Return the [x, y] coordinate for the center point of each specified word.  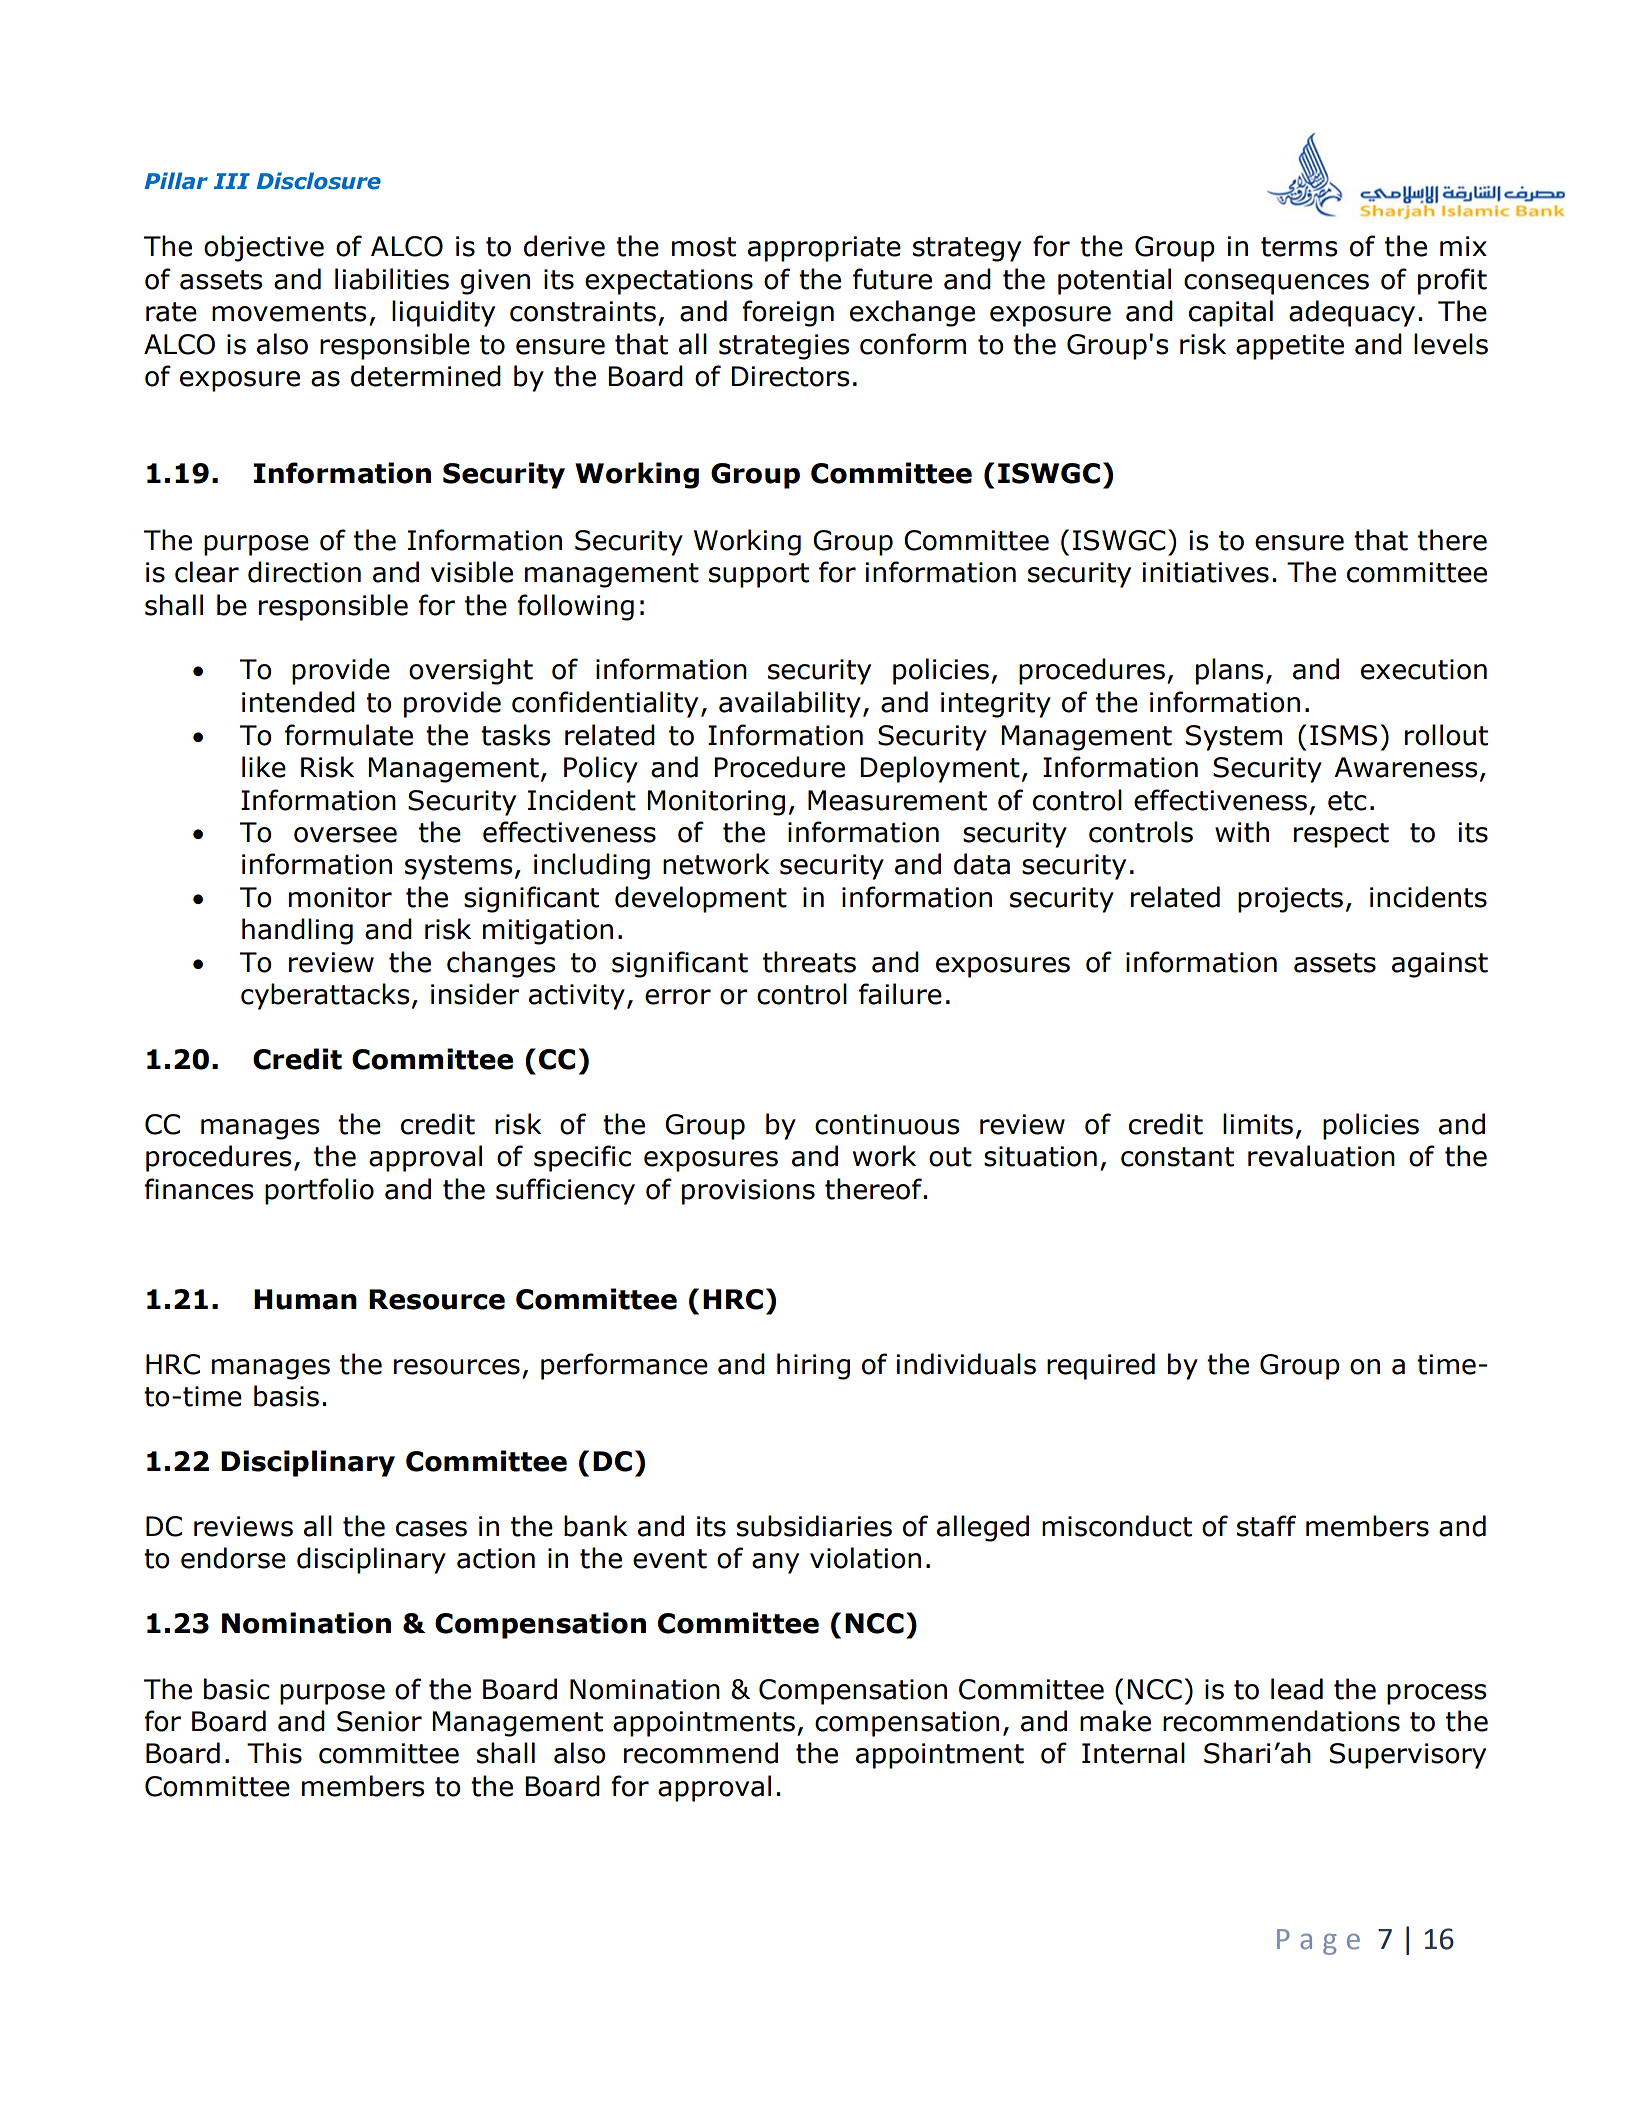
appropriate [824, 249]
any [775, 1563]
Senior [379, 1721]
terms [1299, 247]
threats [809, 962]
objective [264, 248]
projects [1290, 900]
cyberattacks [325, 996]
